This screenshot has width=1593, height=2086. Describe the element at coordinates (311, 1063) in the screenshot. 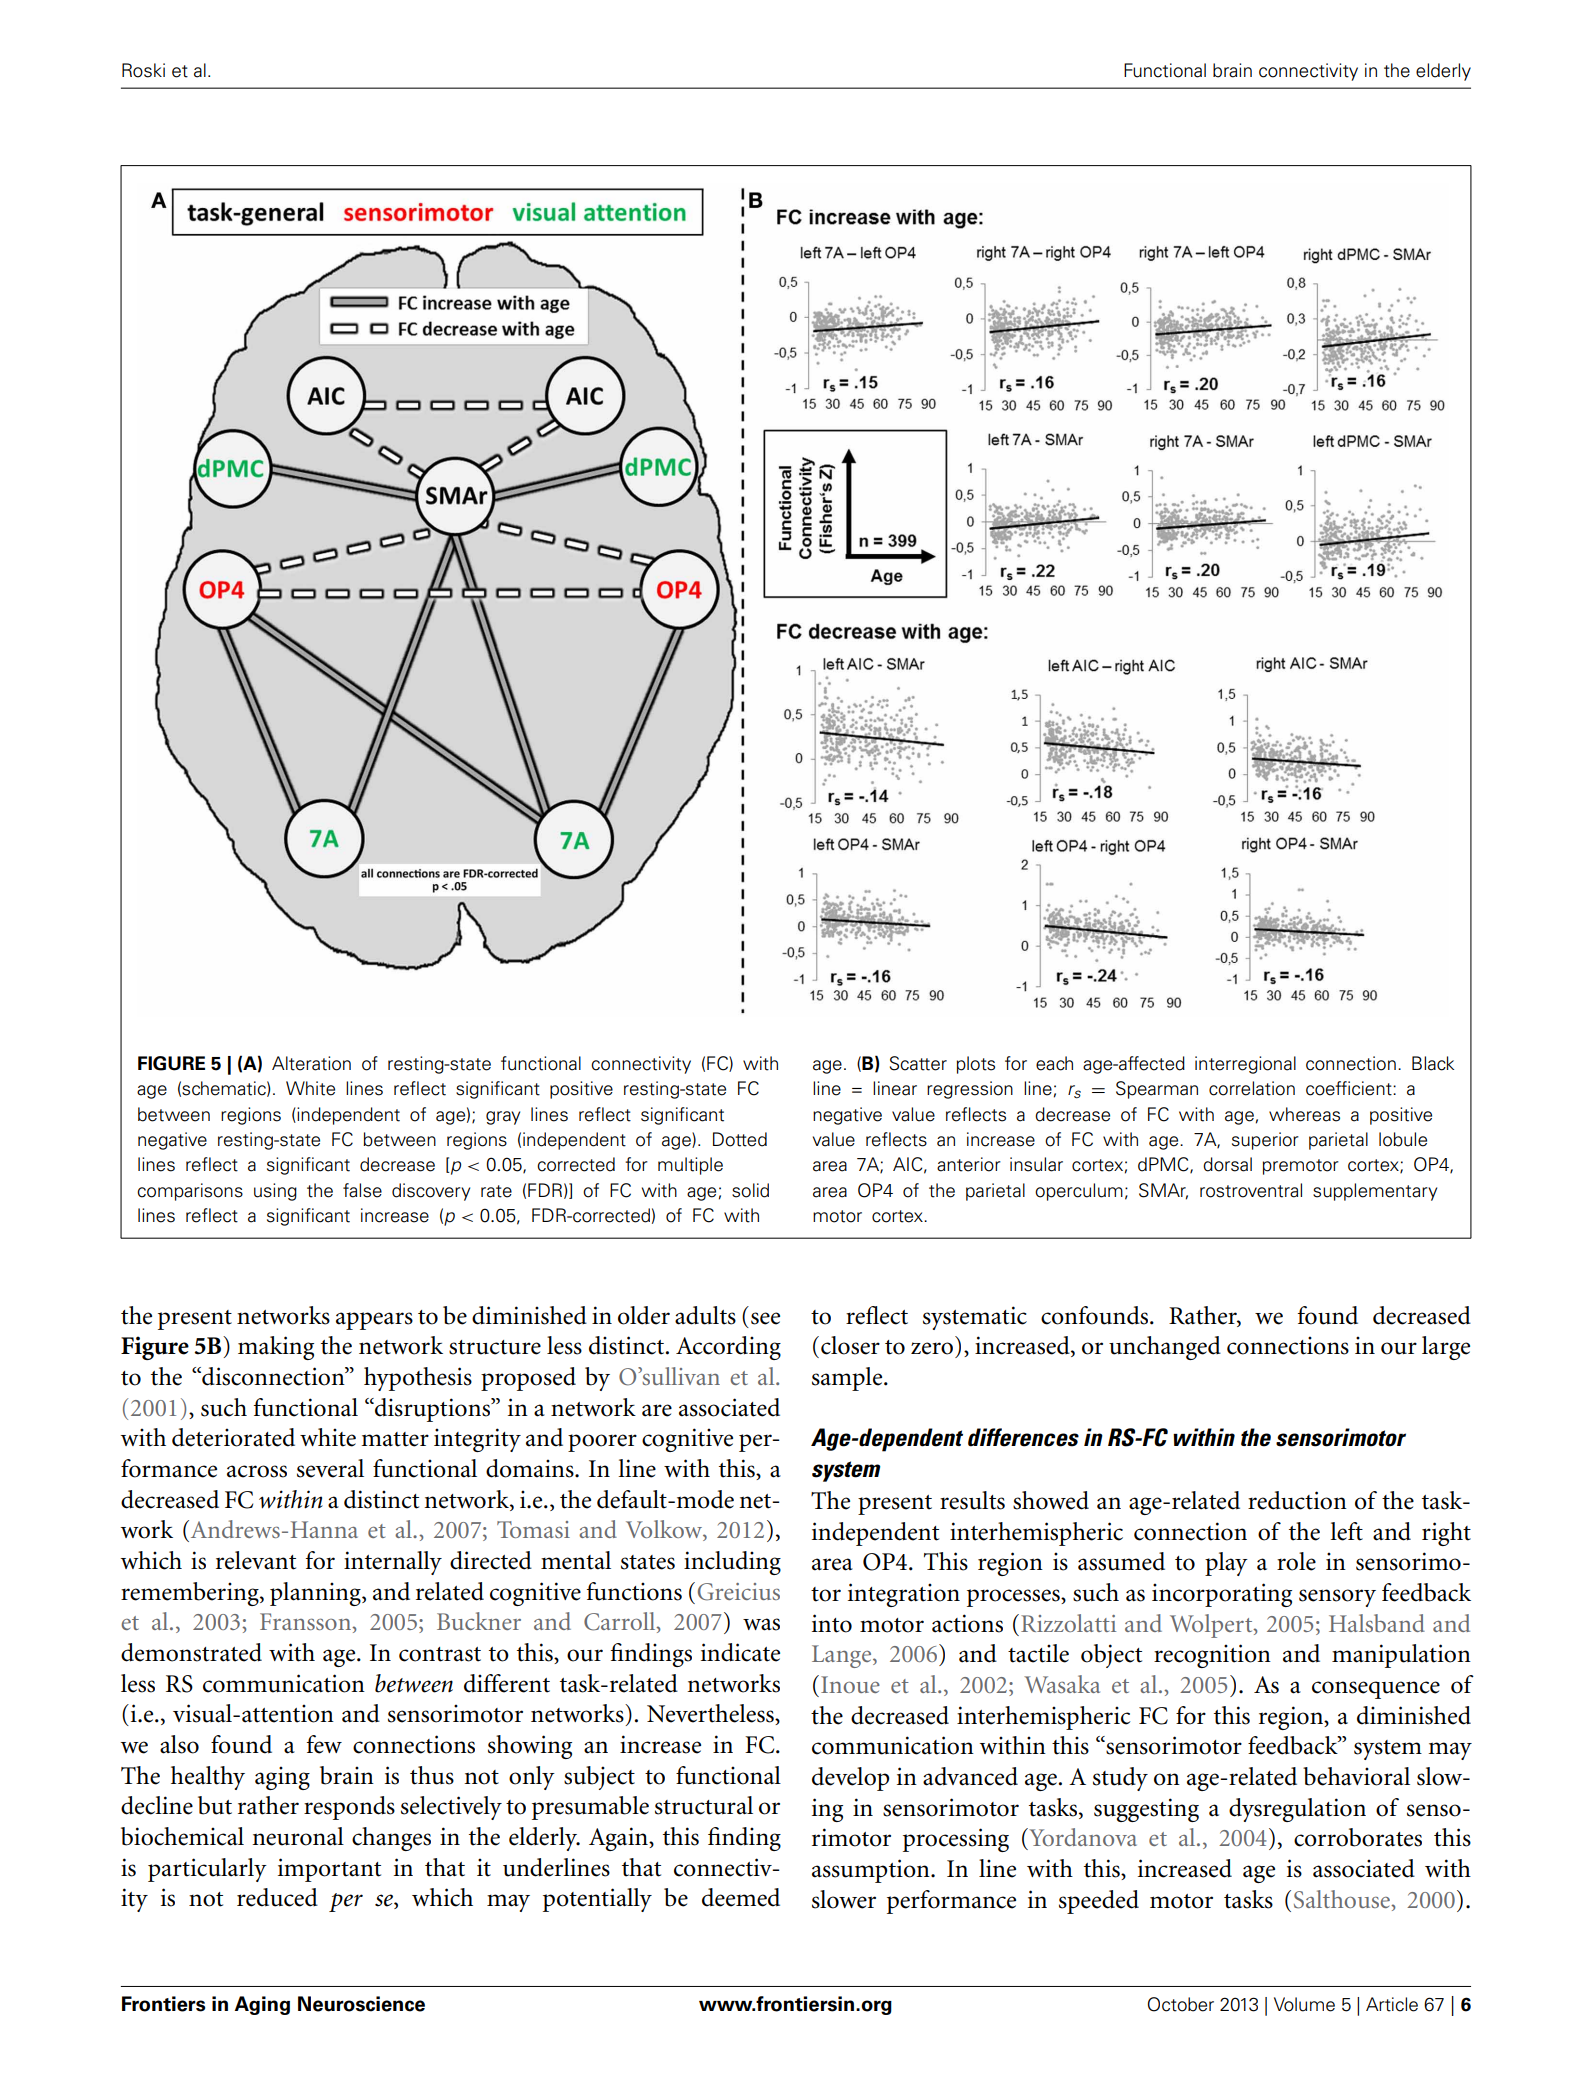

I see `Alteration` at that location.
